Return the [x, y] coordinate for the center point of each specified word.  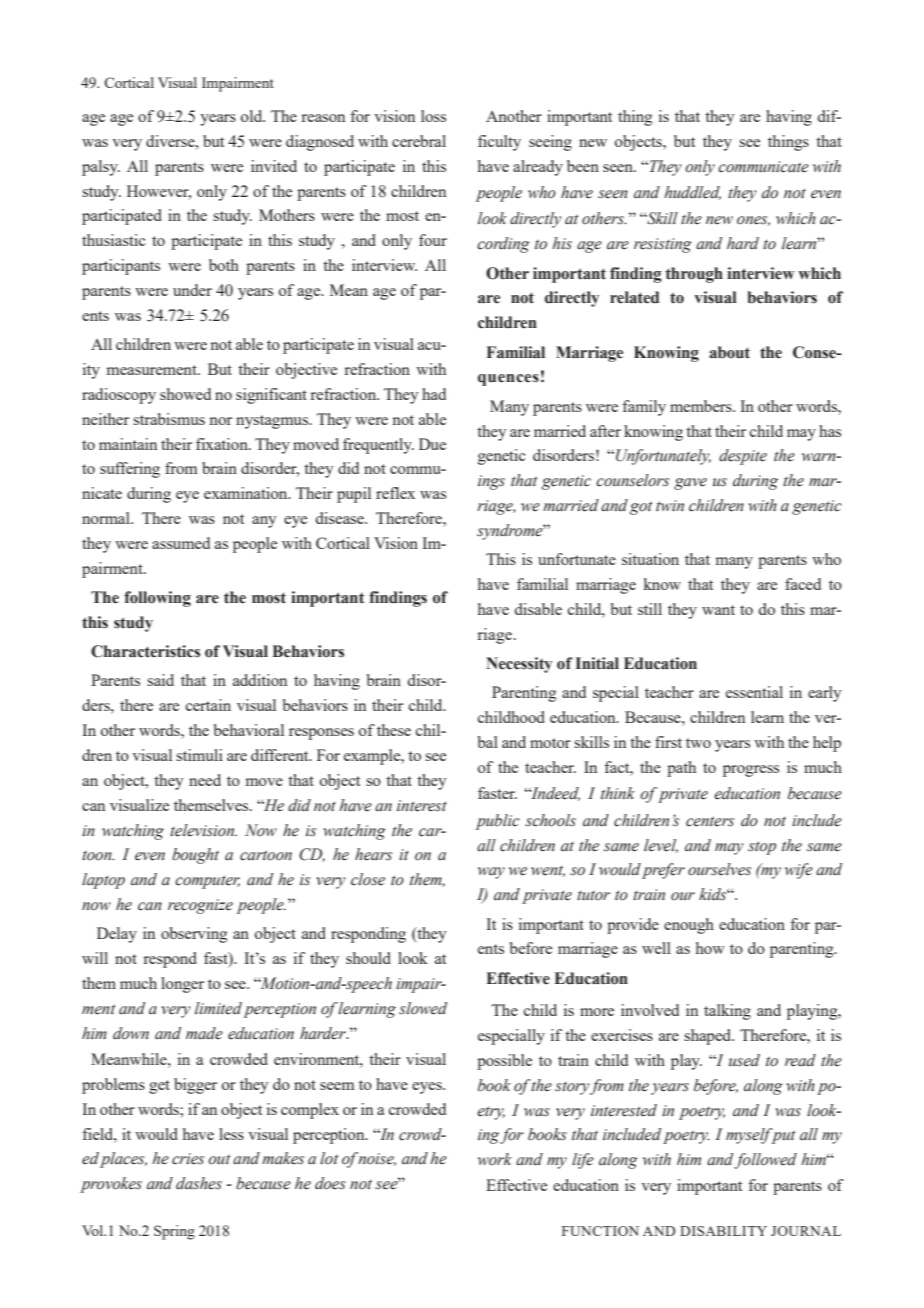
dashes [199, 1183]
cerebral [419, 141]
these [394, 730]
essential [754, 692]
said [160, 680]
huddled [692, 193]
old [253, 116]
